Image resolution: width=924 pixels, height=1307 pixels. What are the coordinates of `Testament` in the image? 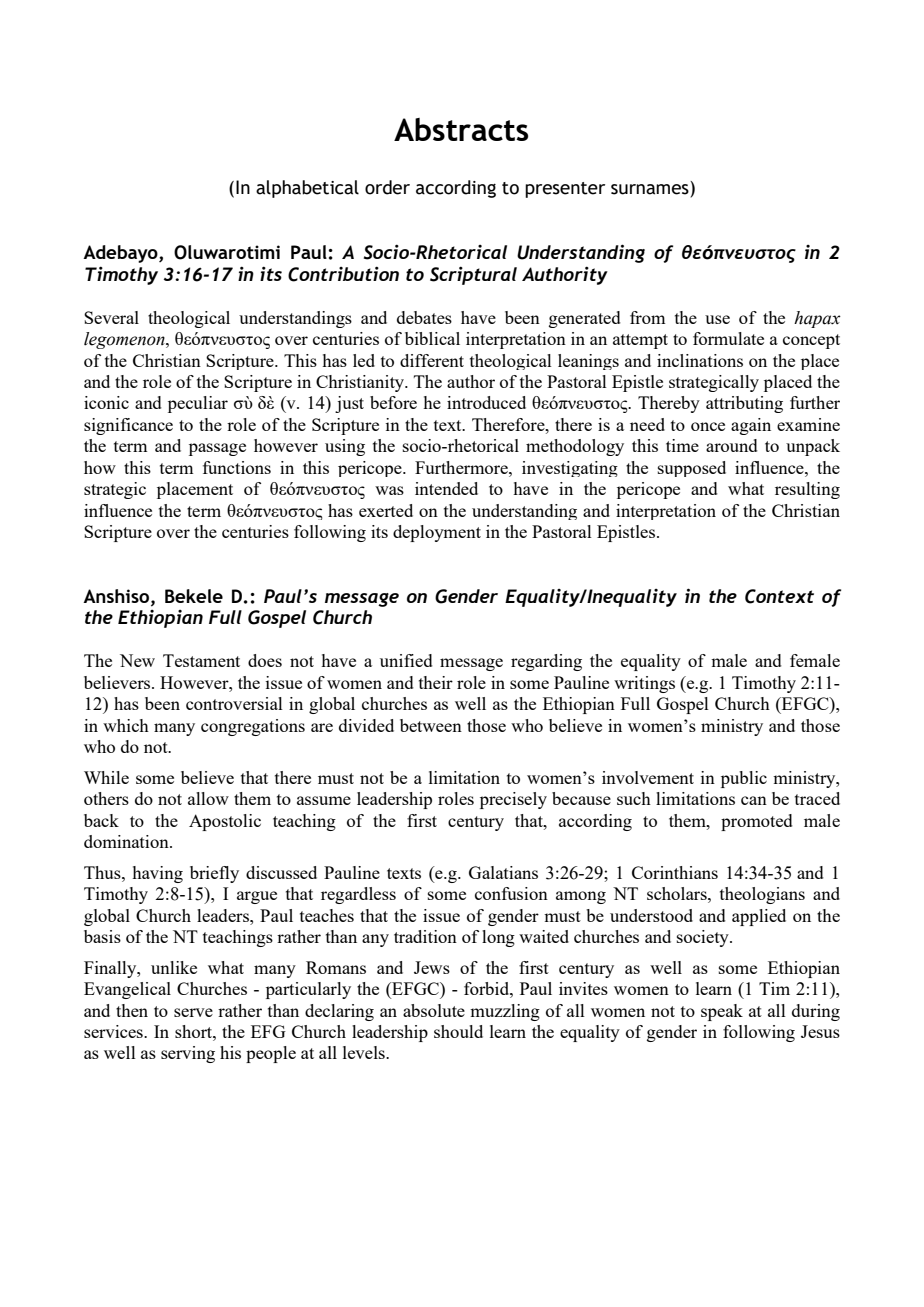 It's located at (201, 660).
